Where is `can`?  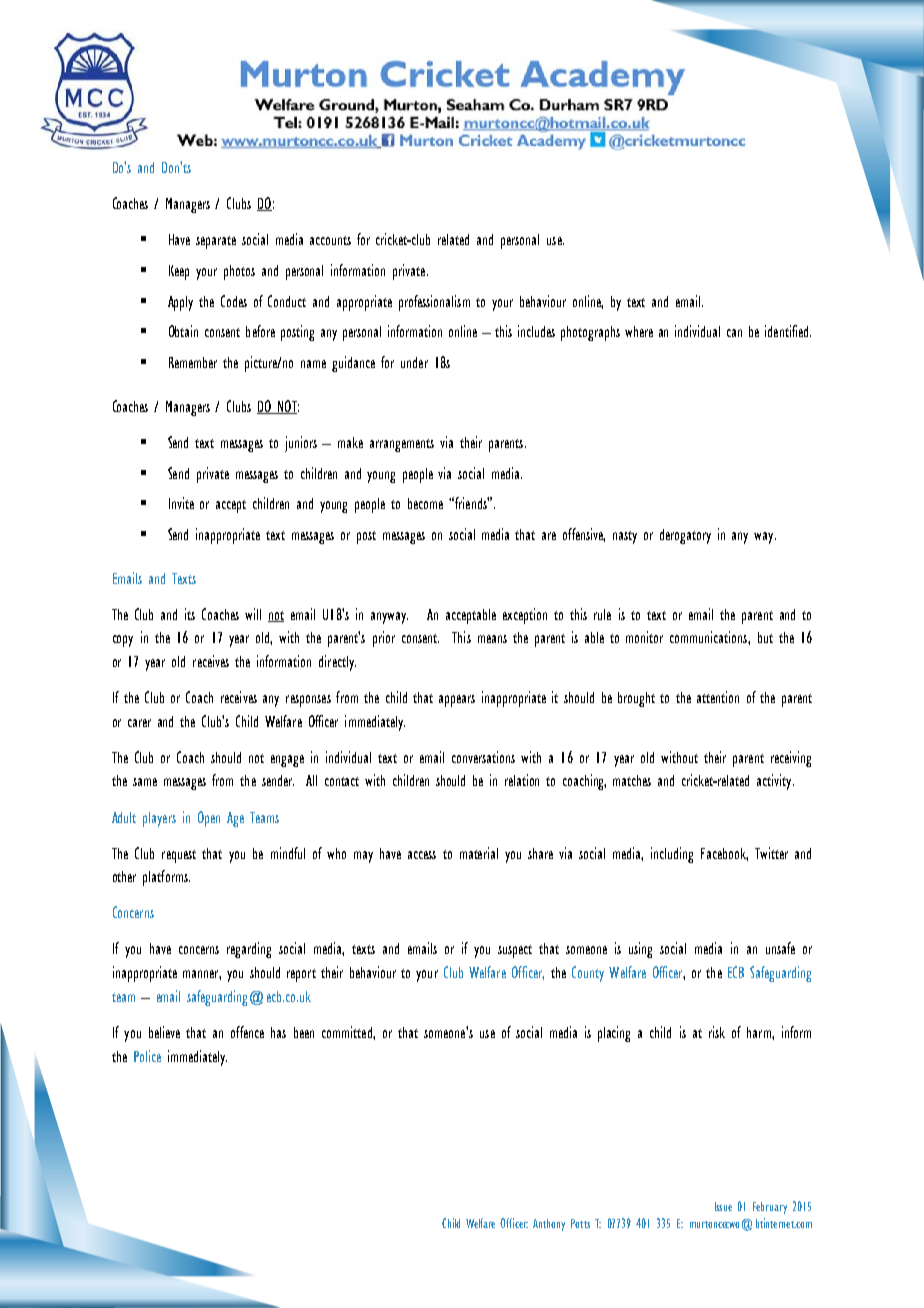
can is located at coordinates (734, 333).
